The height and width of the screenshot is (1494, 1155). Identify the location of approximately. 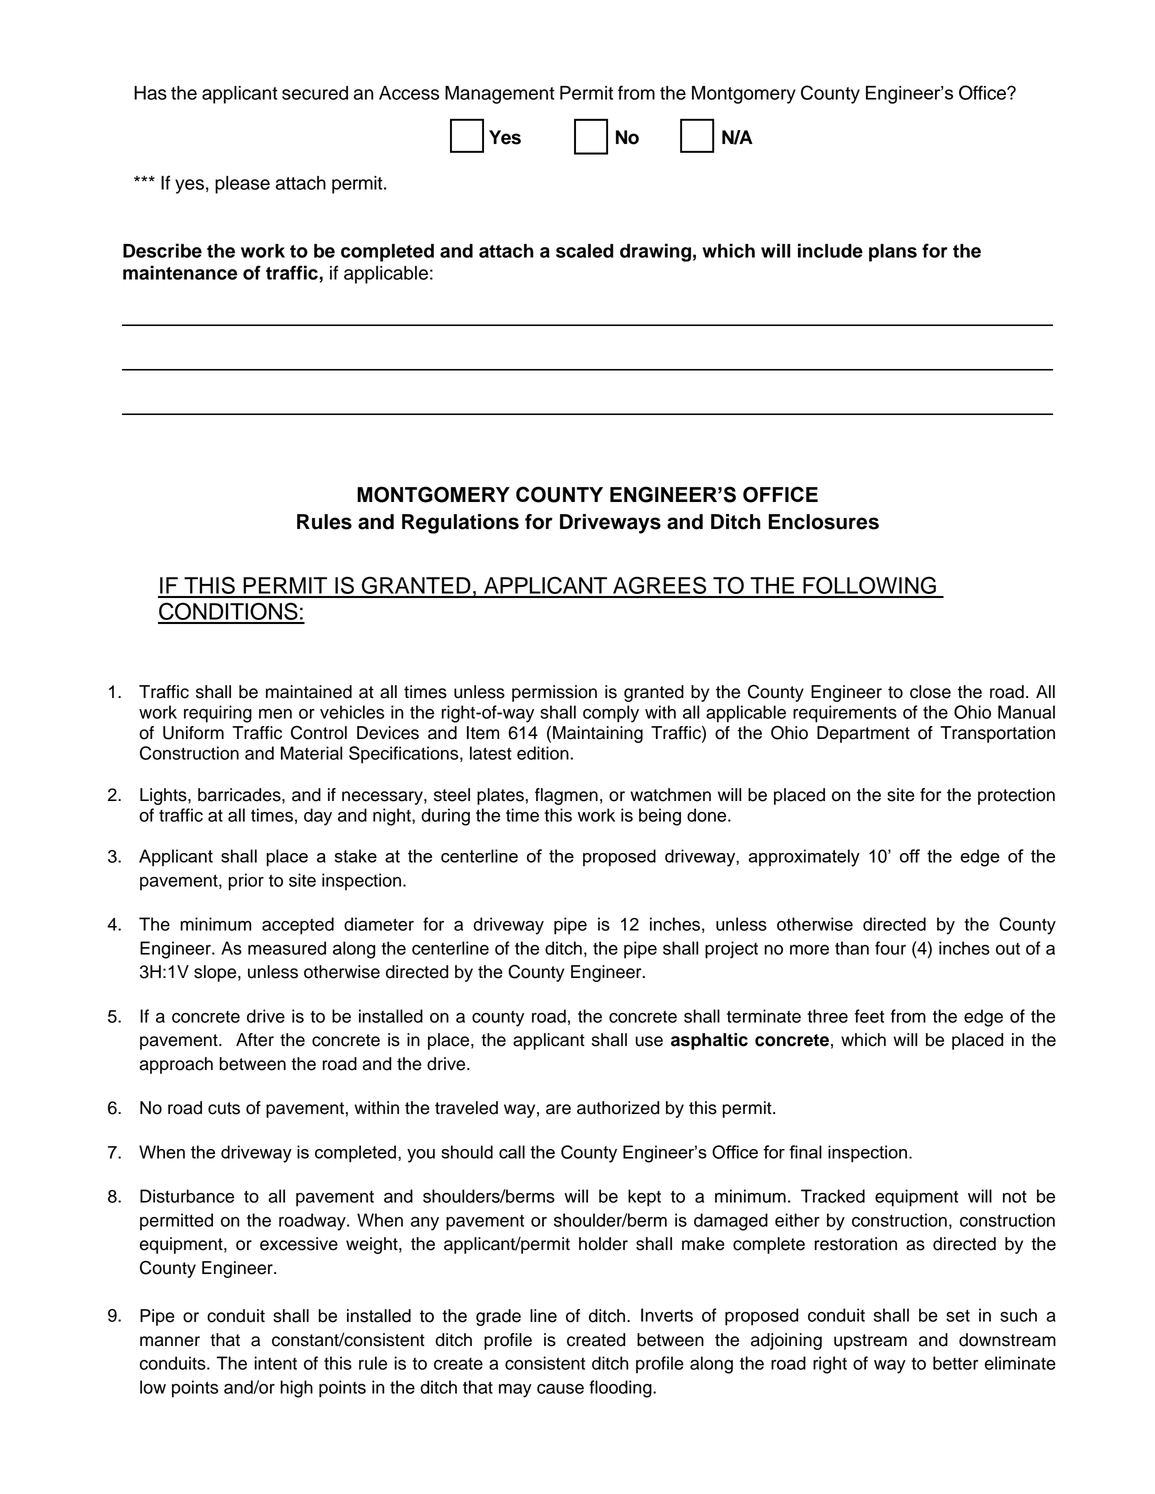
(804, 858).
